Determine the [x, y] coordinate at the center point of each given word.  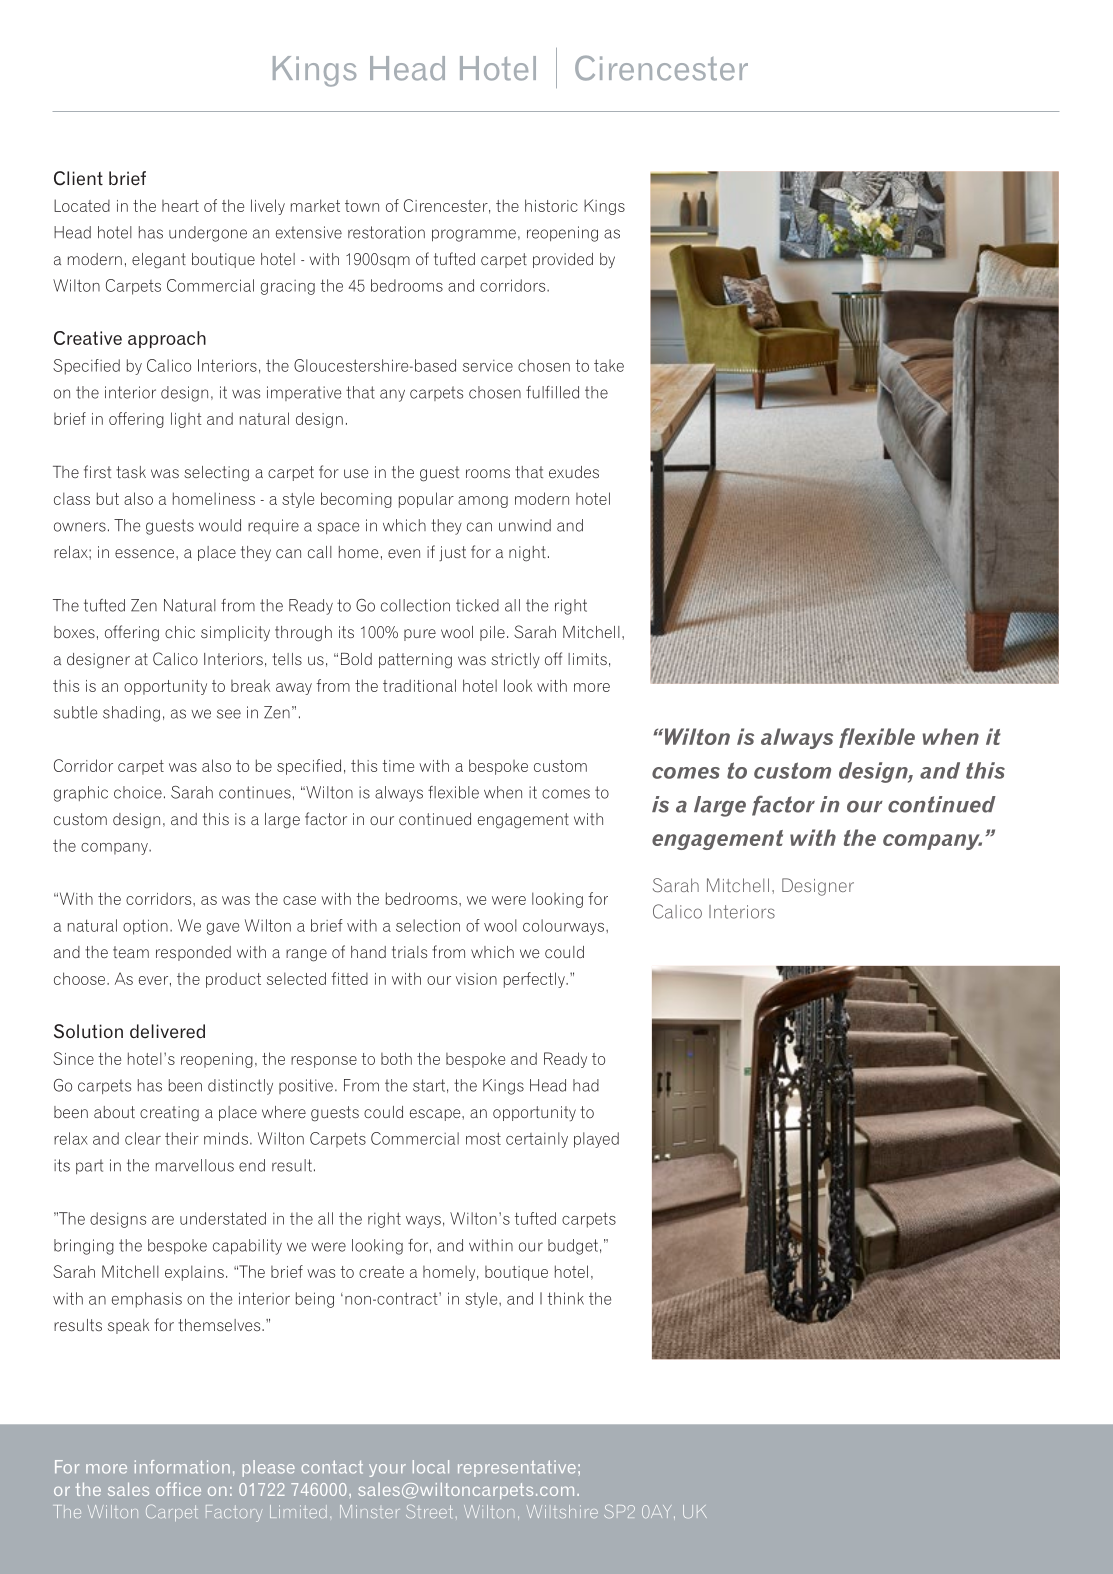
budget [573, 1247]
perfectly [535, 980]
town [362, 206]
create [381, 1272]
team [131, 952]
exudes [574, 472]
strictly [515, 660]
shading [131, 714]
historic [551, 205]
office [178, 1489]
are [163, 1220]
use [356, 473]
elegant [159, 261]
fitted [349, 978]
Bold [356, 659]
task [131, 472]
